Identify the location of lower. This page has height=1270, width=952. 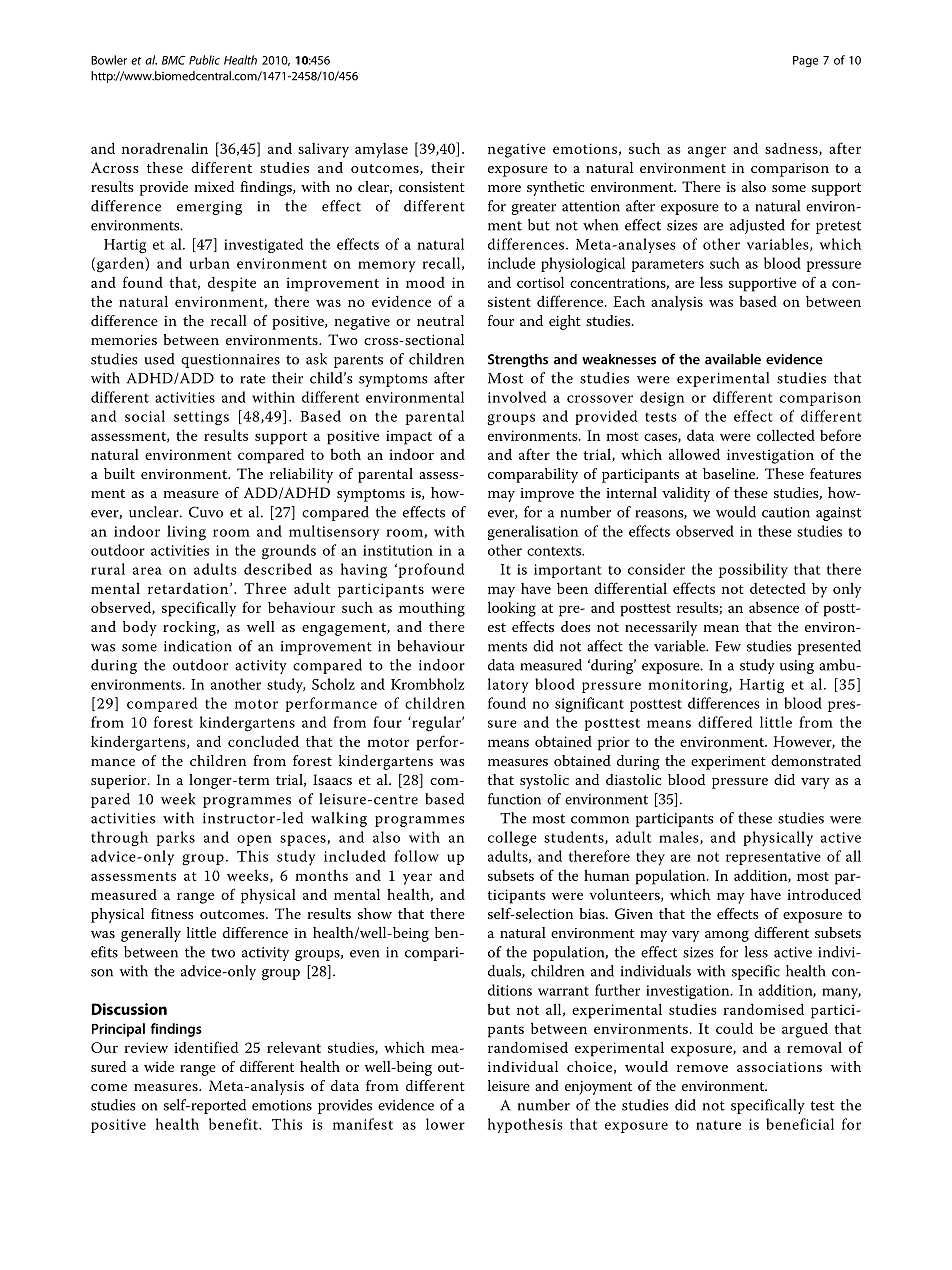
(445, 1124).
